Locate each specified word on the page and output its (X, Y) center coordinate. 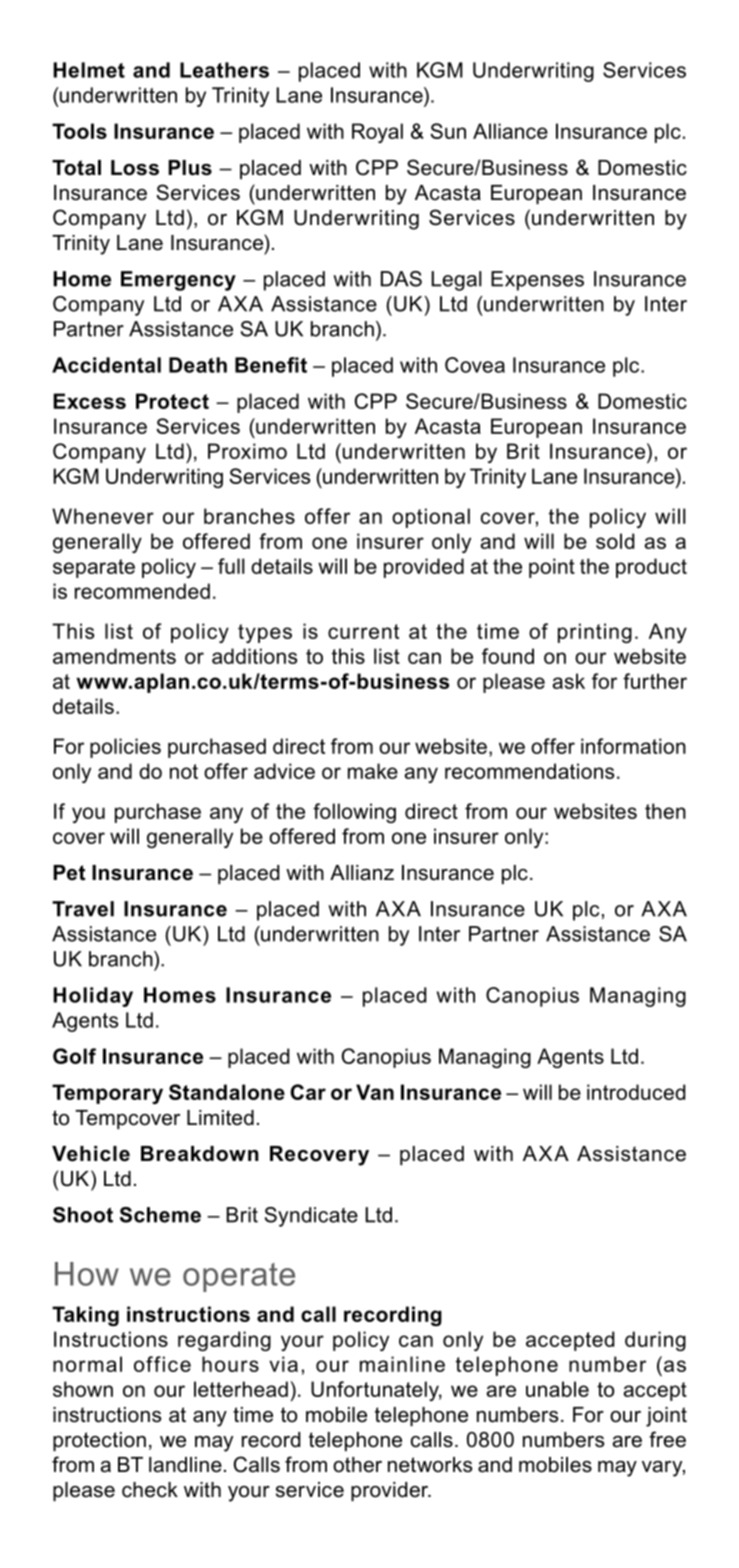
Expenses (537, 281)
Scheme (160, 1215)
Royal (377, 133)
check (150, 1490)
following (354, 813)
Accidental (106, 365)
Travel (83, 909)
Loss (135, 168)
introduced (636, 1092)
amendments (114, 656)
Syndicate (311, 1217)
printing (595, 633)
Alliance (510, 131)
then (665, 811)
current (363, 631)
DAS (401, 279)
